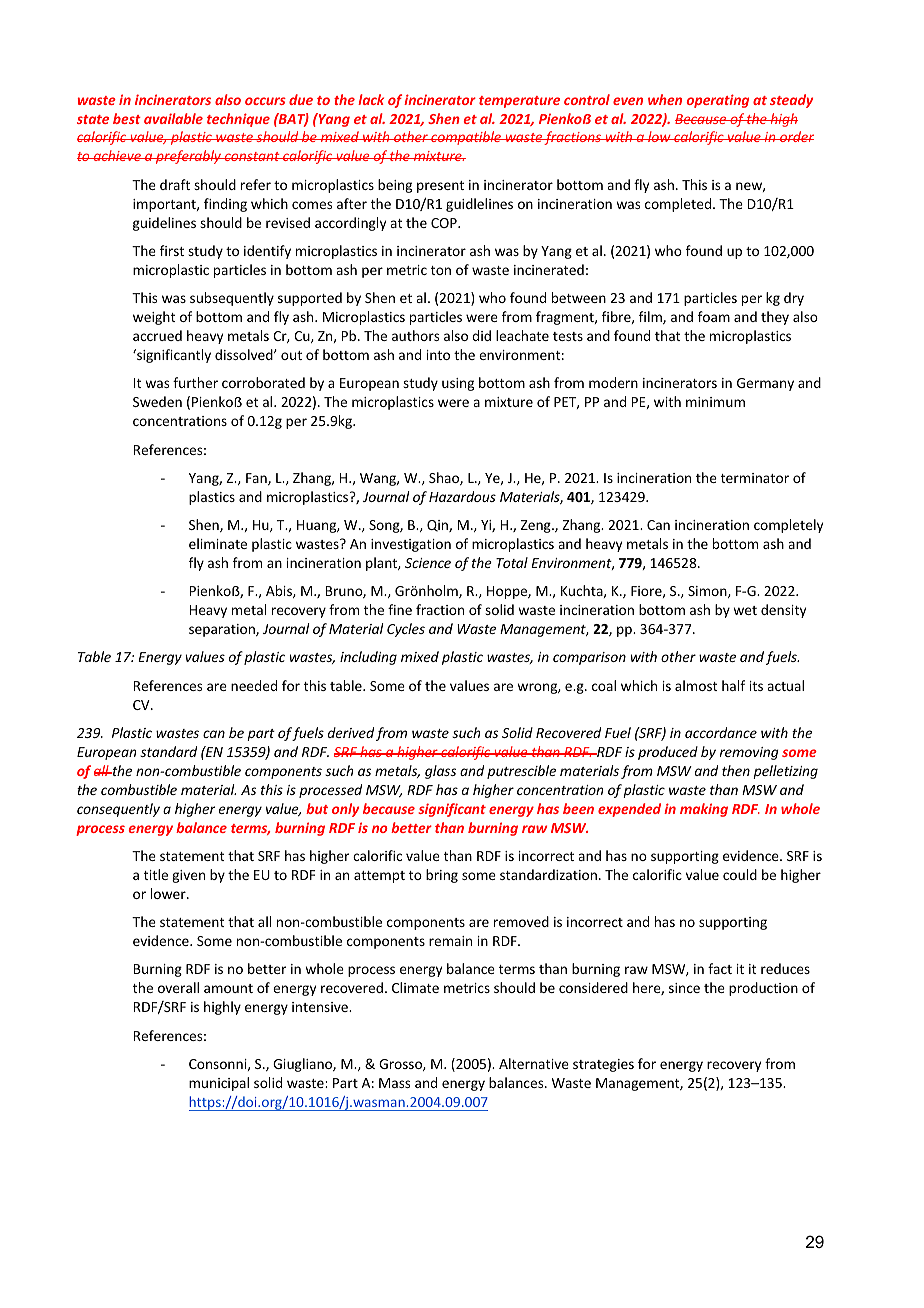  Describe the element at coordinates (428, 563) in the screenshot. I see `Science` at that location.
